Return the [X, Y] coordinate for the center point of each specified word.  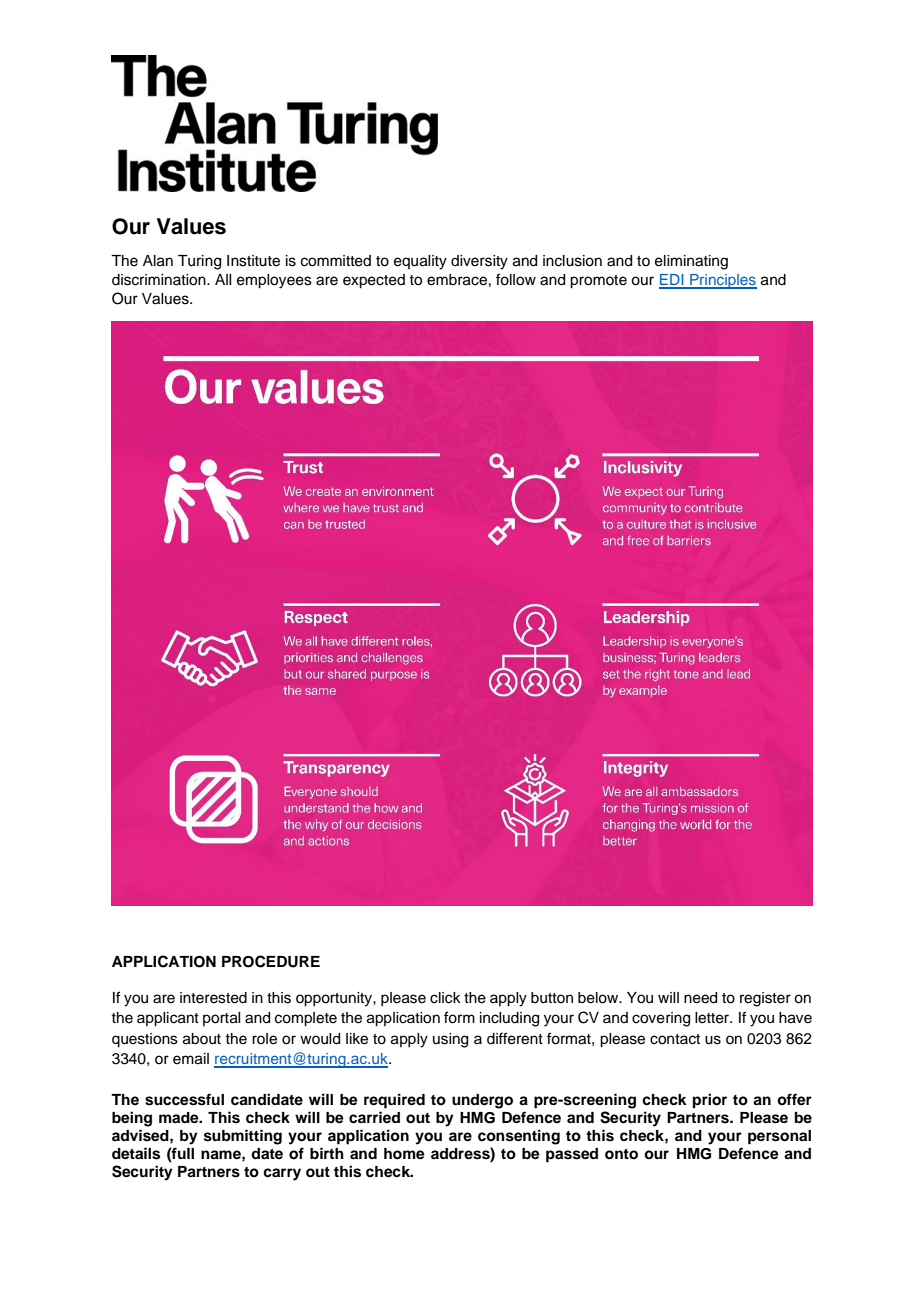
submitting [243, 1137]
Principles [722, 281]
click [445, 998]
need [700, 998]
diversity [479, 262]
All [223, 279]
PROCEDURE [271, 961]
